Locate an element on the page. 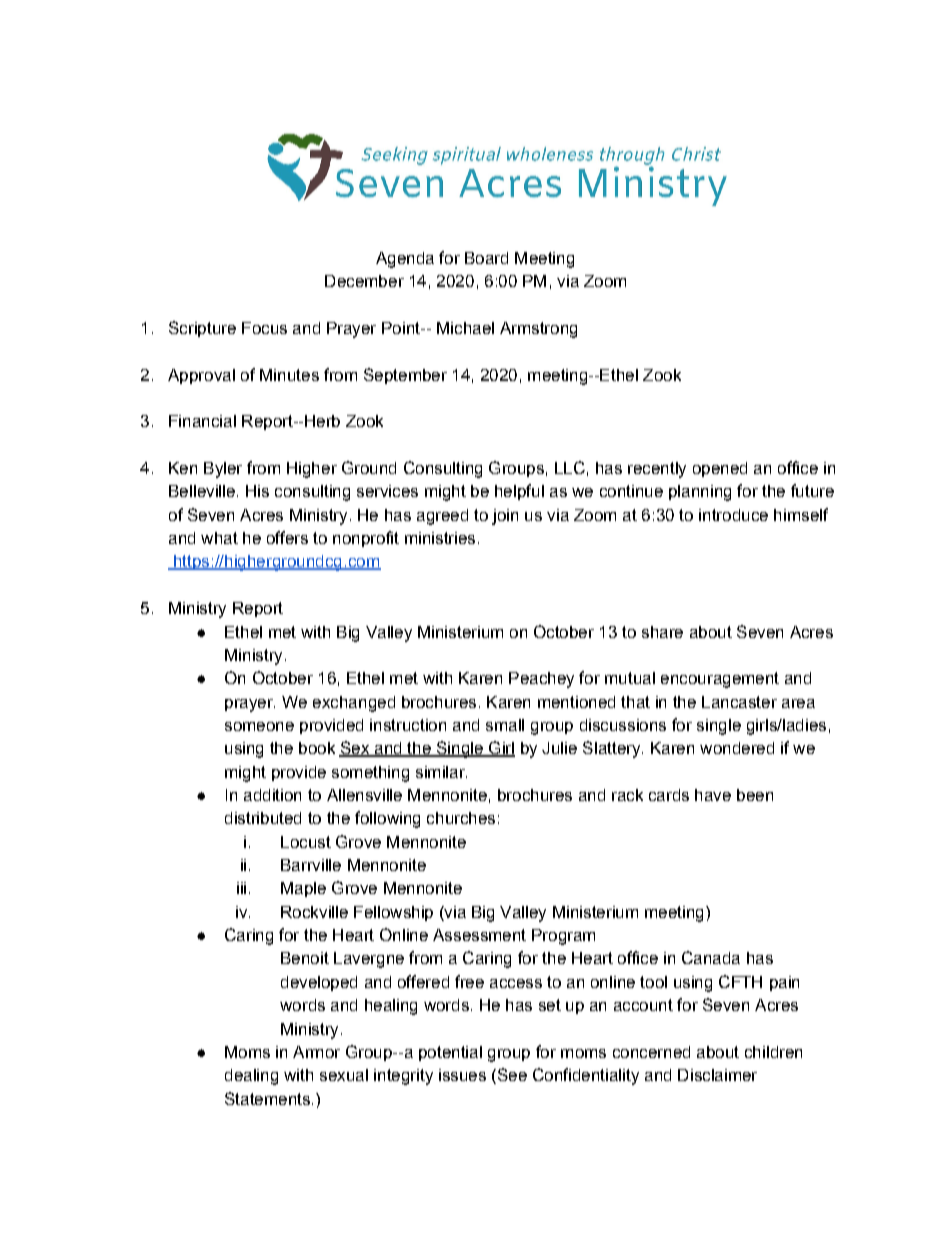 The image size is (952, 1233). Focus is located at coordinates (264, 328).
